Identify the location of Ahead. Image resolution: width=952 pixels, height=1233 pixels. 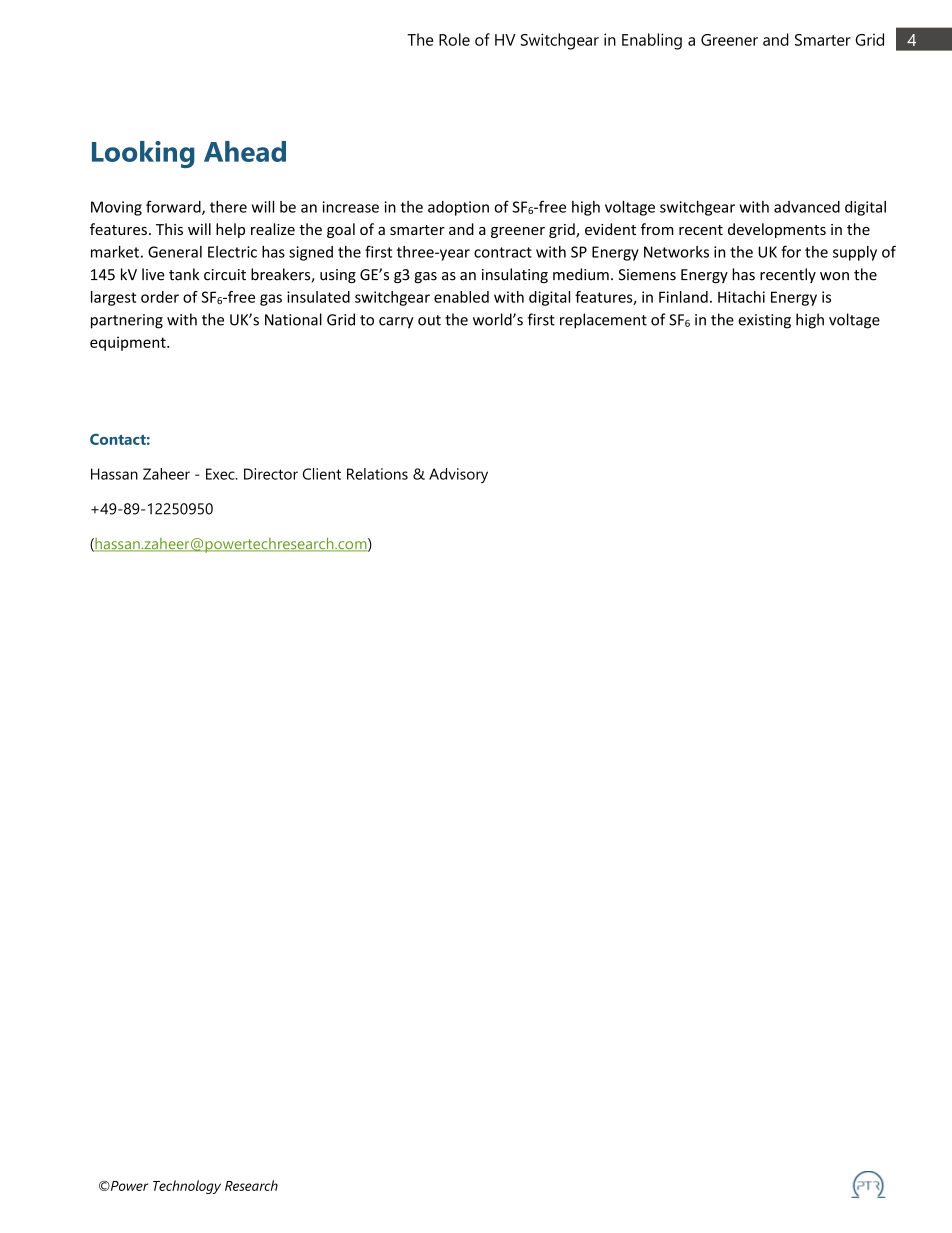
(245, 151).
